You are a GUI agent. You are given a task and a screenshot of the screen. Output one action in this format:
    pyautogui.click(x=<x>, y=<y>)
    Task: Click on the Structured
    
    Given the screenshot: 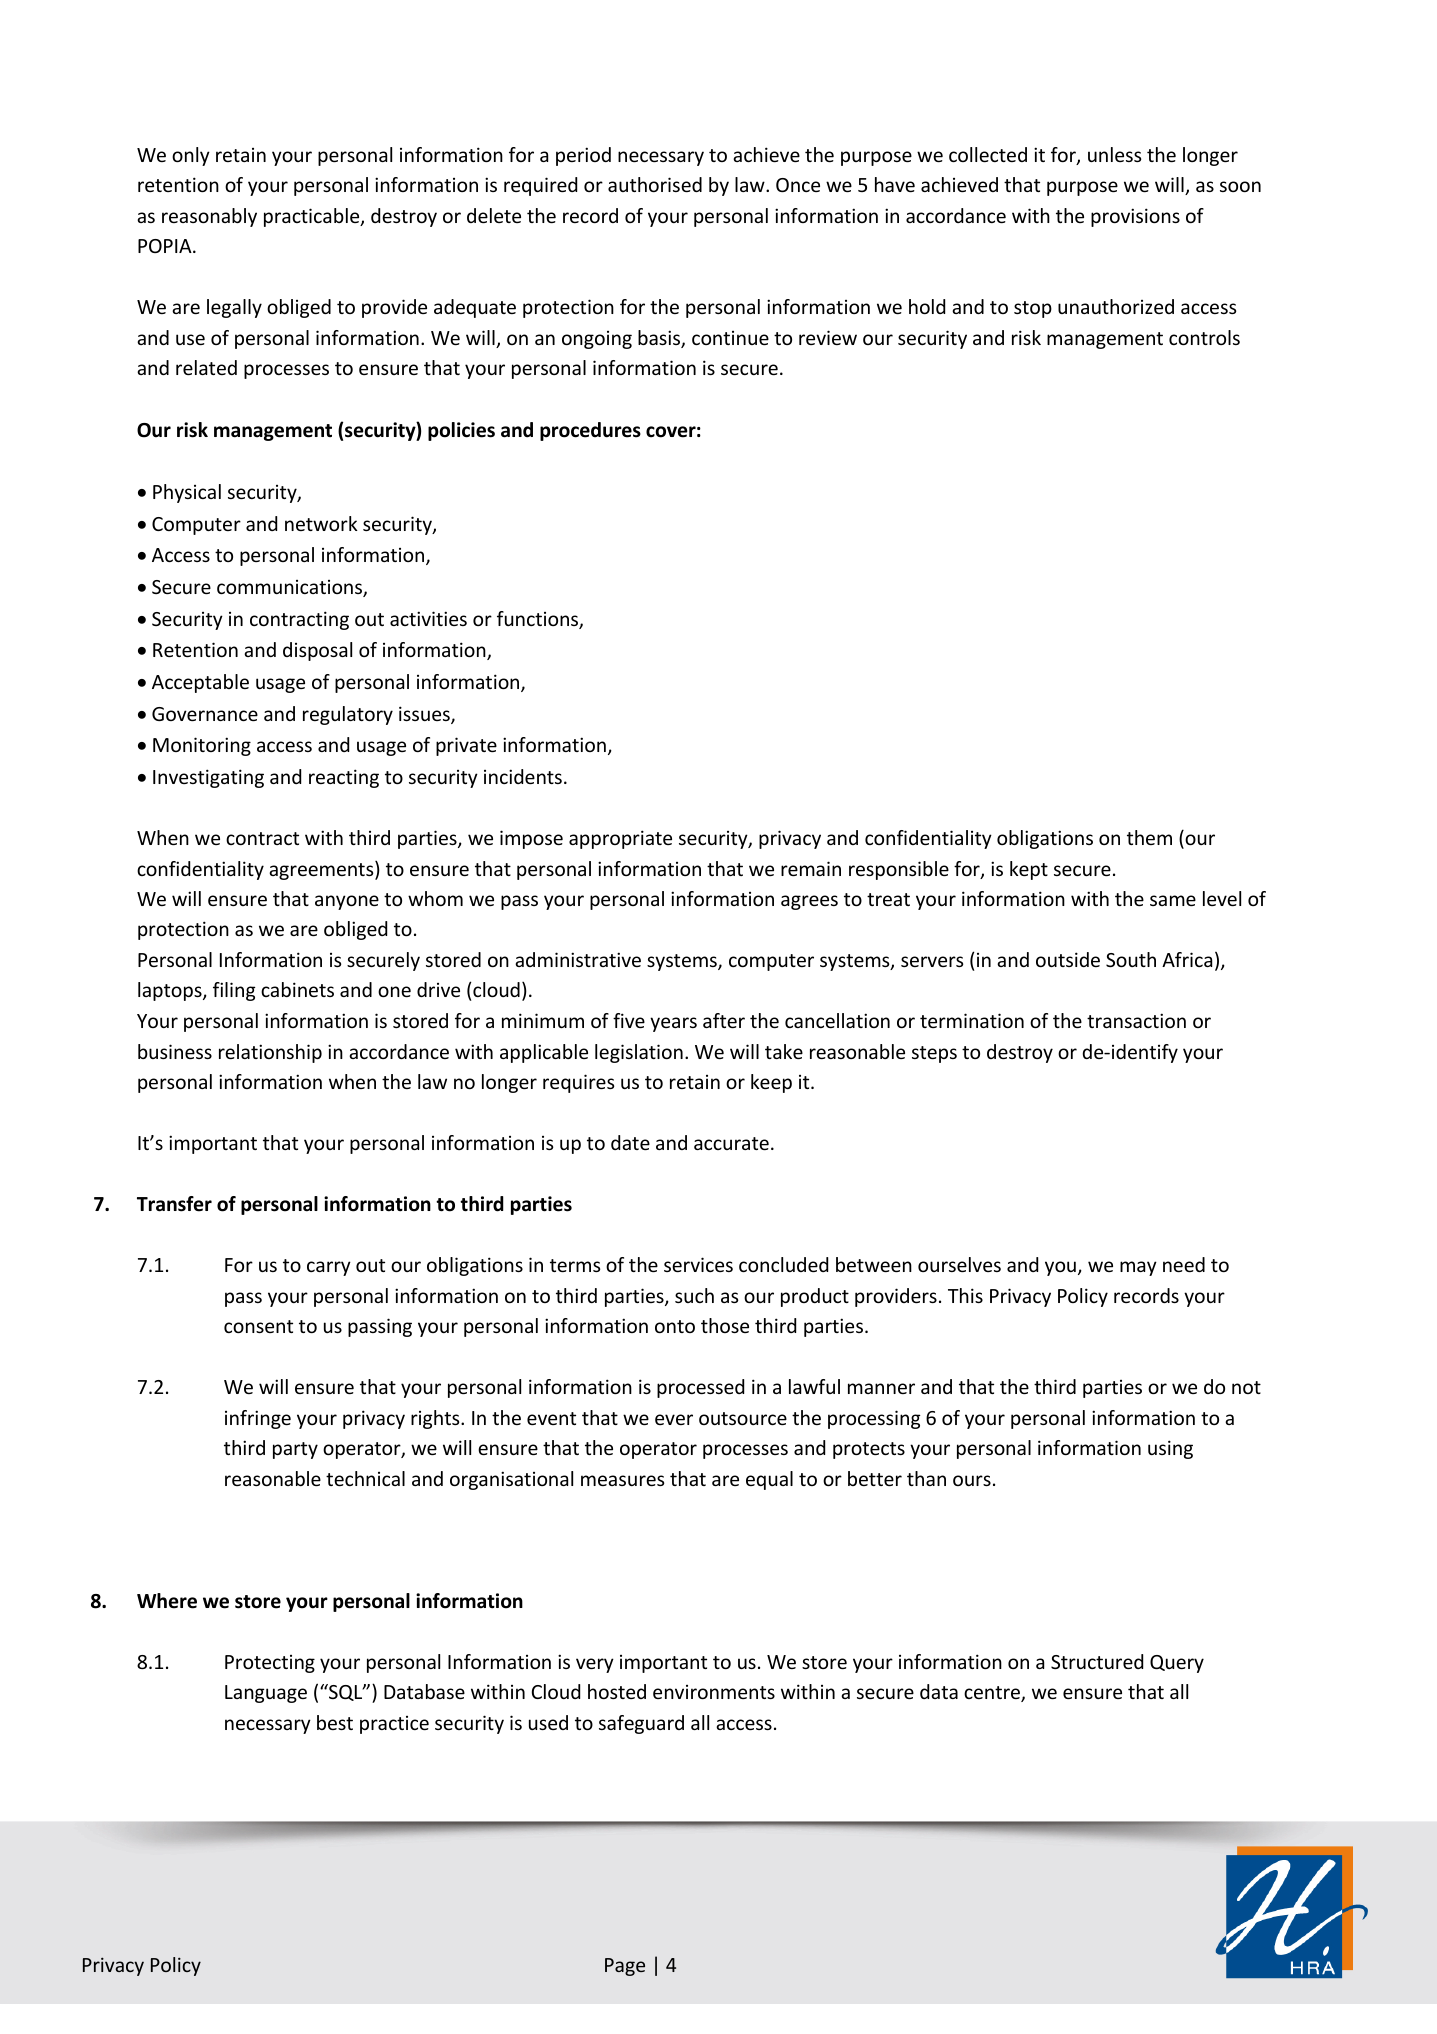 What is the action you would take?
    pyautogui.click(x=1097, y=1661)
